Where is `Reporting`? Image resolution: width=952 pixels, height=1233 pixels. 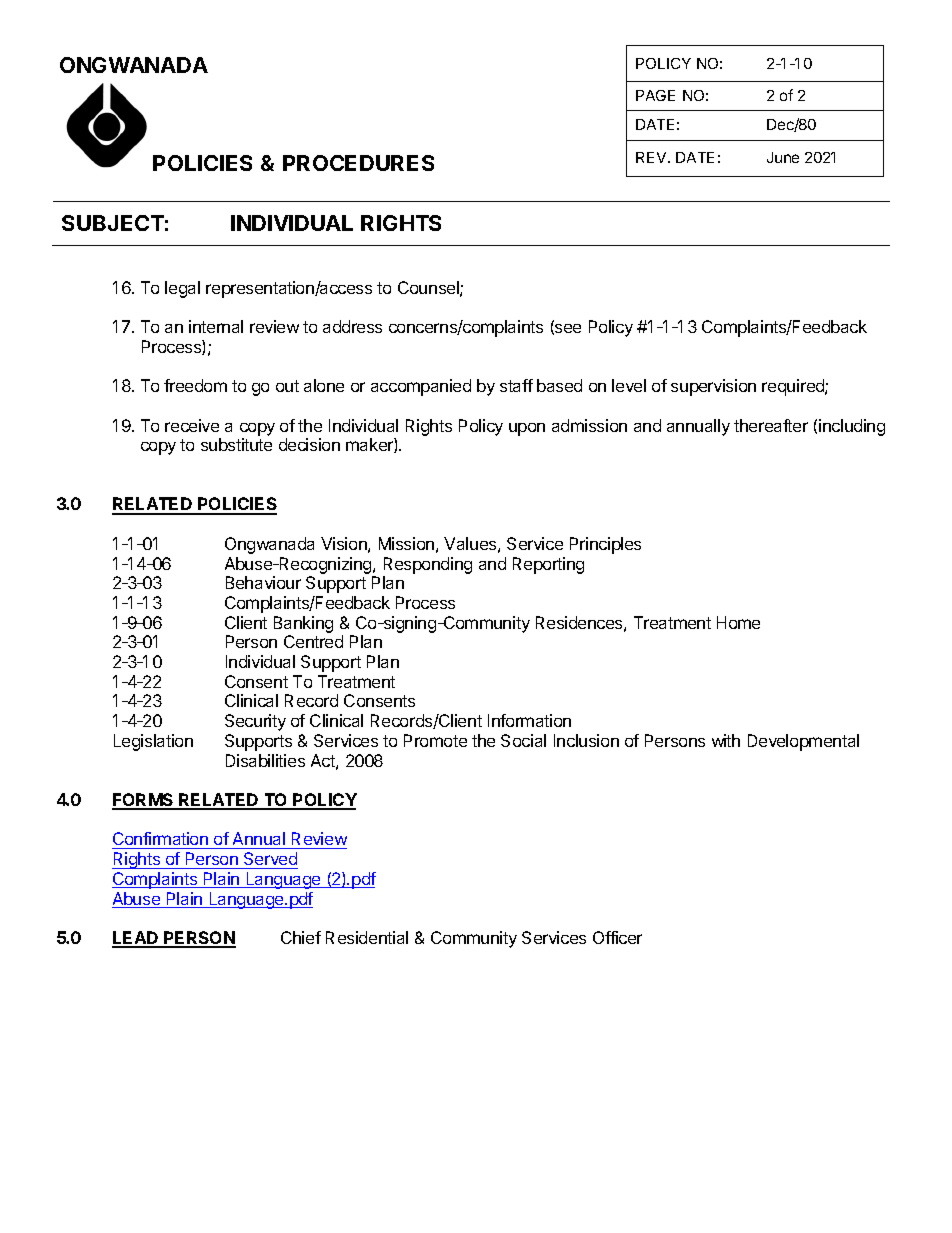
Reporting is located at coordinates (548, 565).
